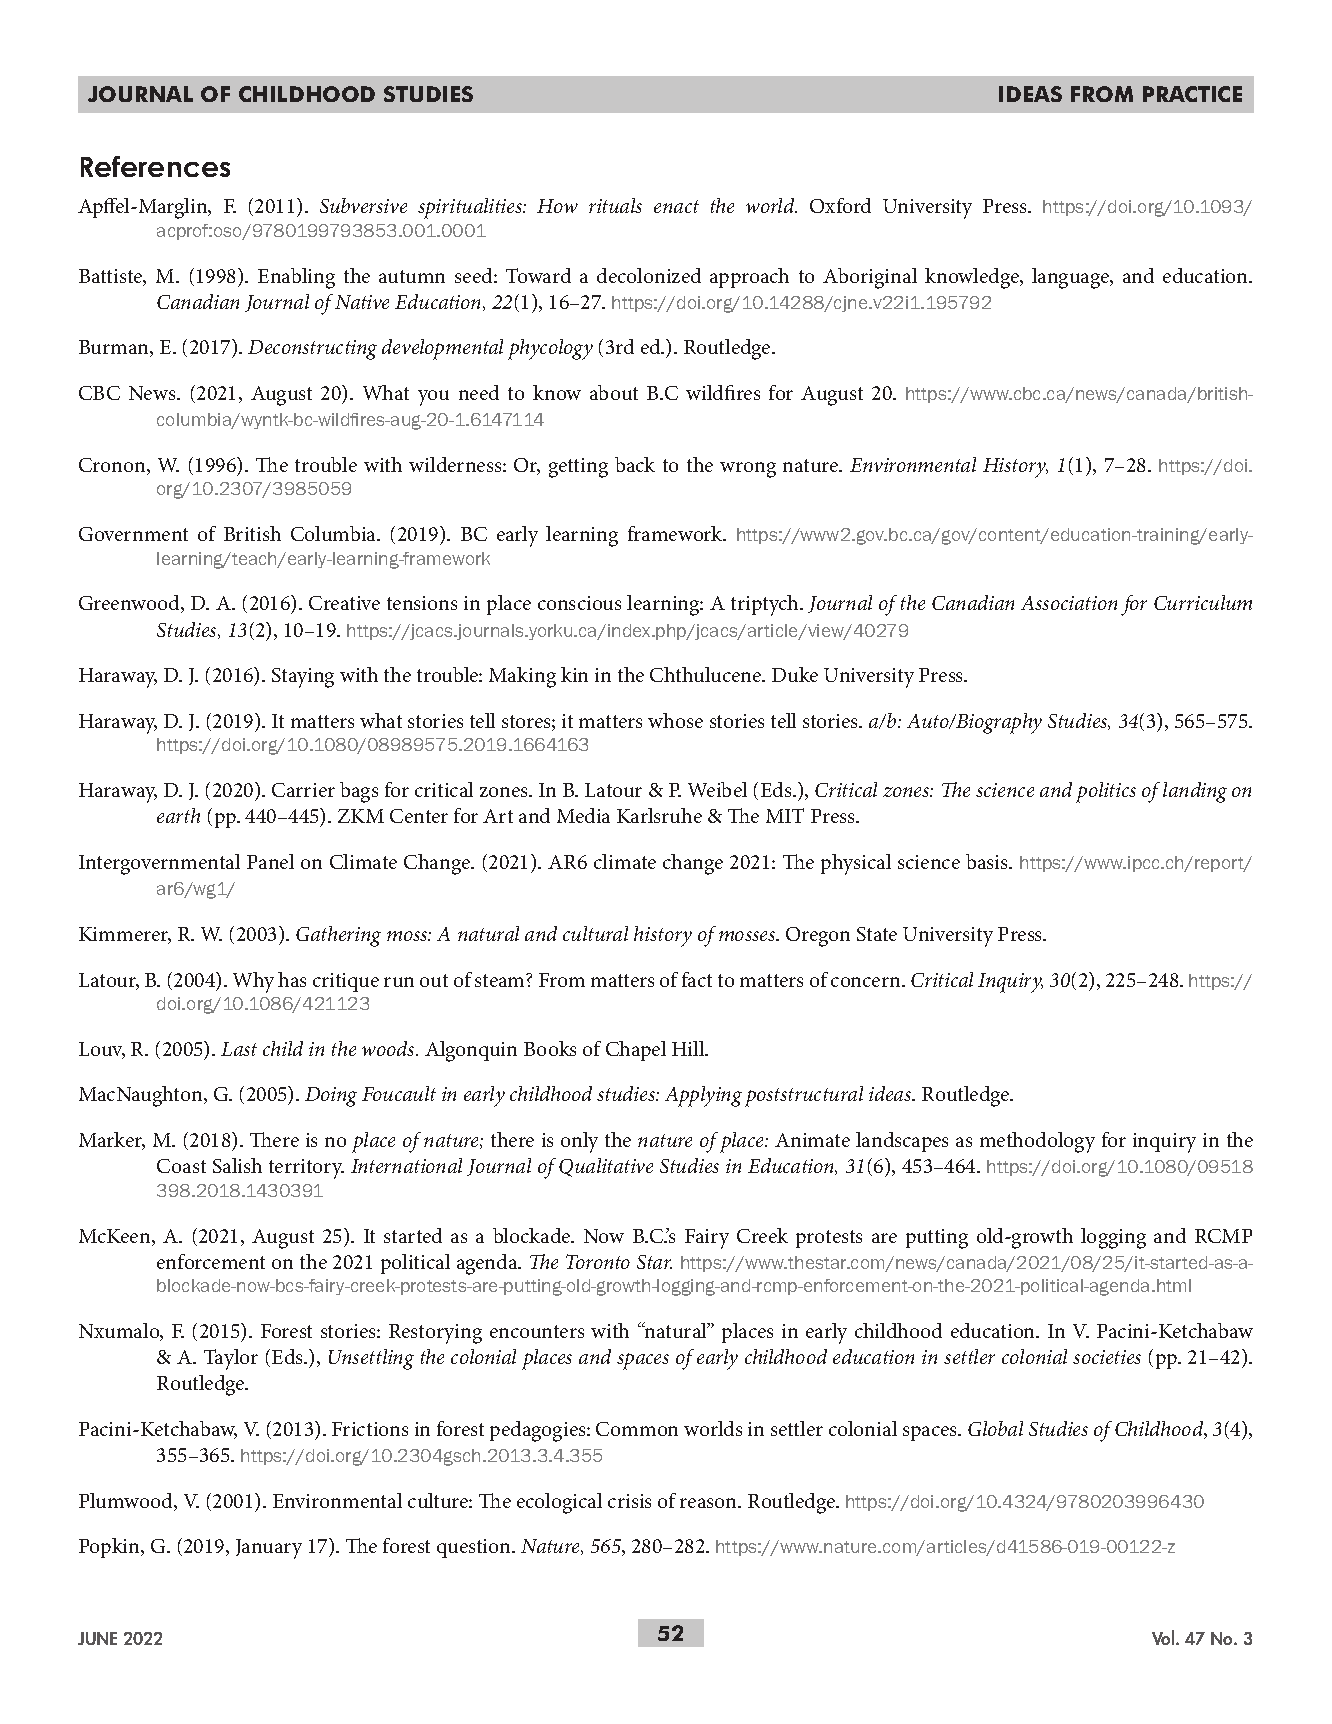  I want to click on crisis, so click(629, 1501).
